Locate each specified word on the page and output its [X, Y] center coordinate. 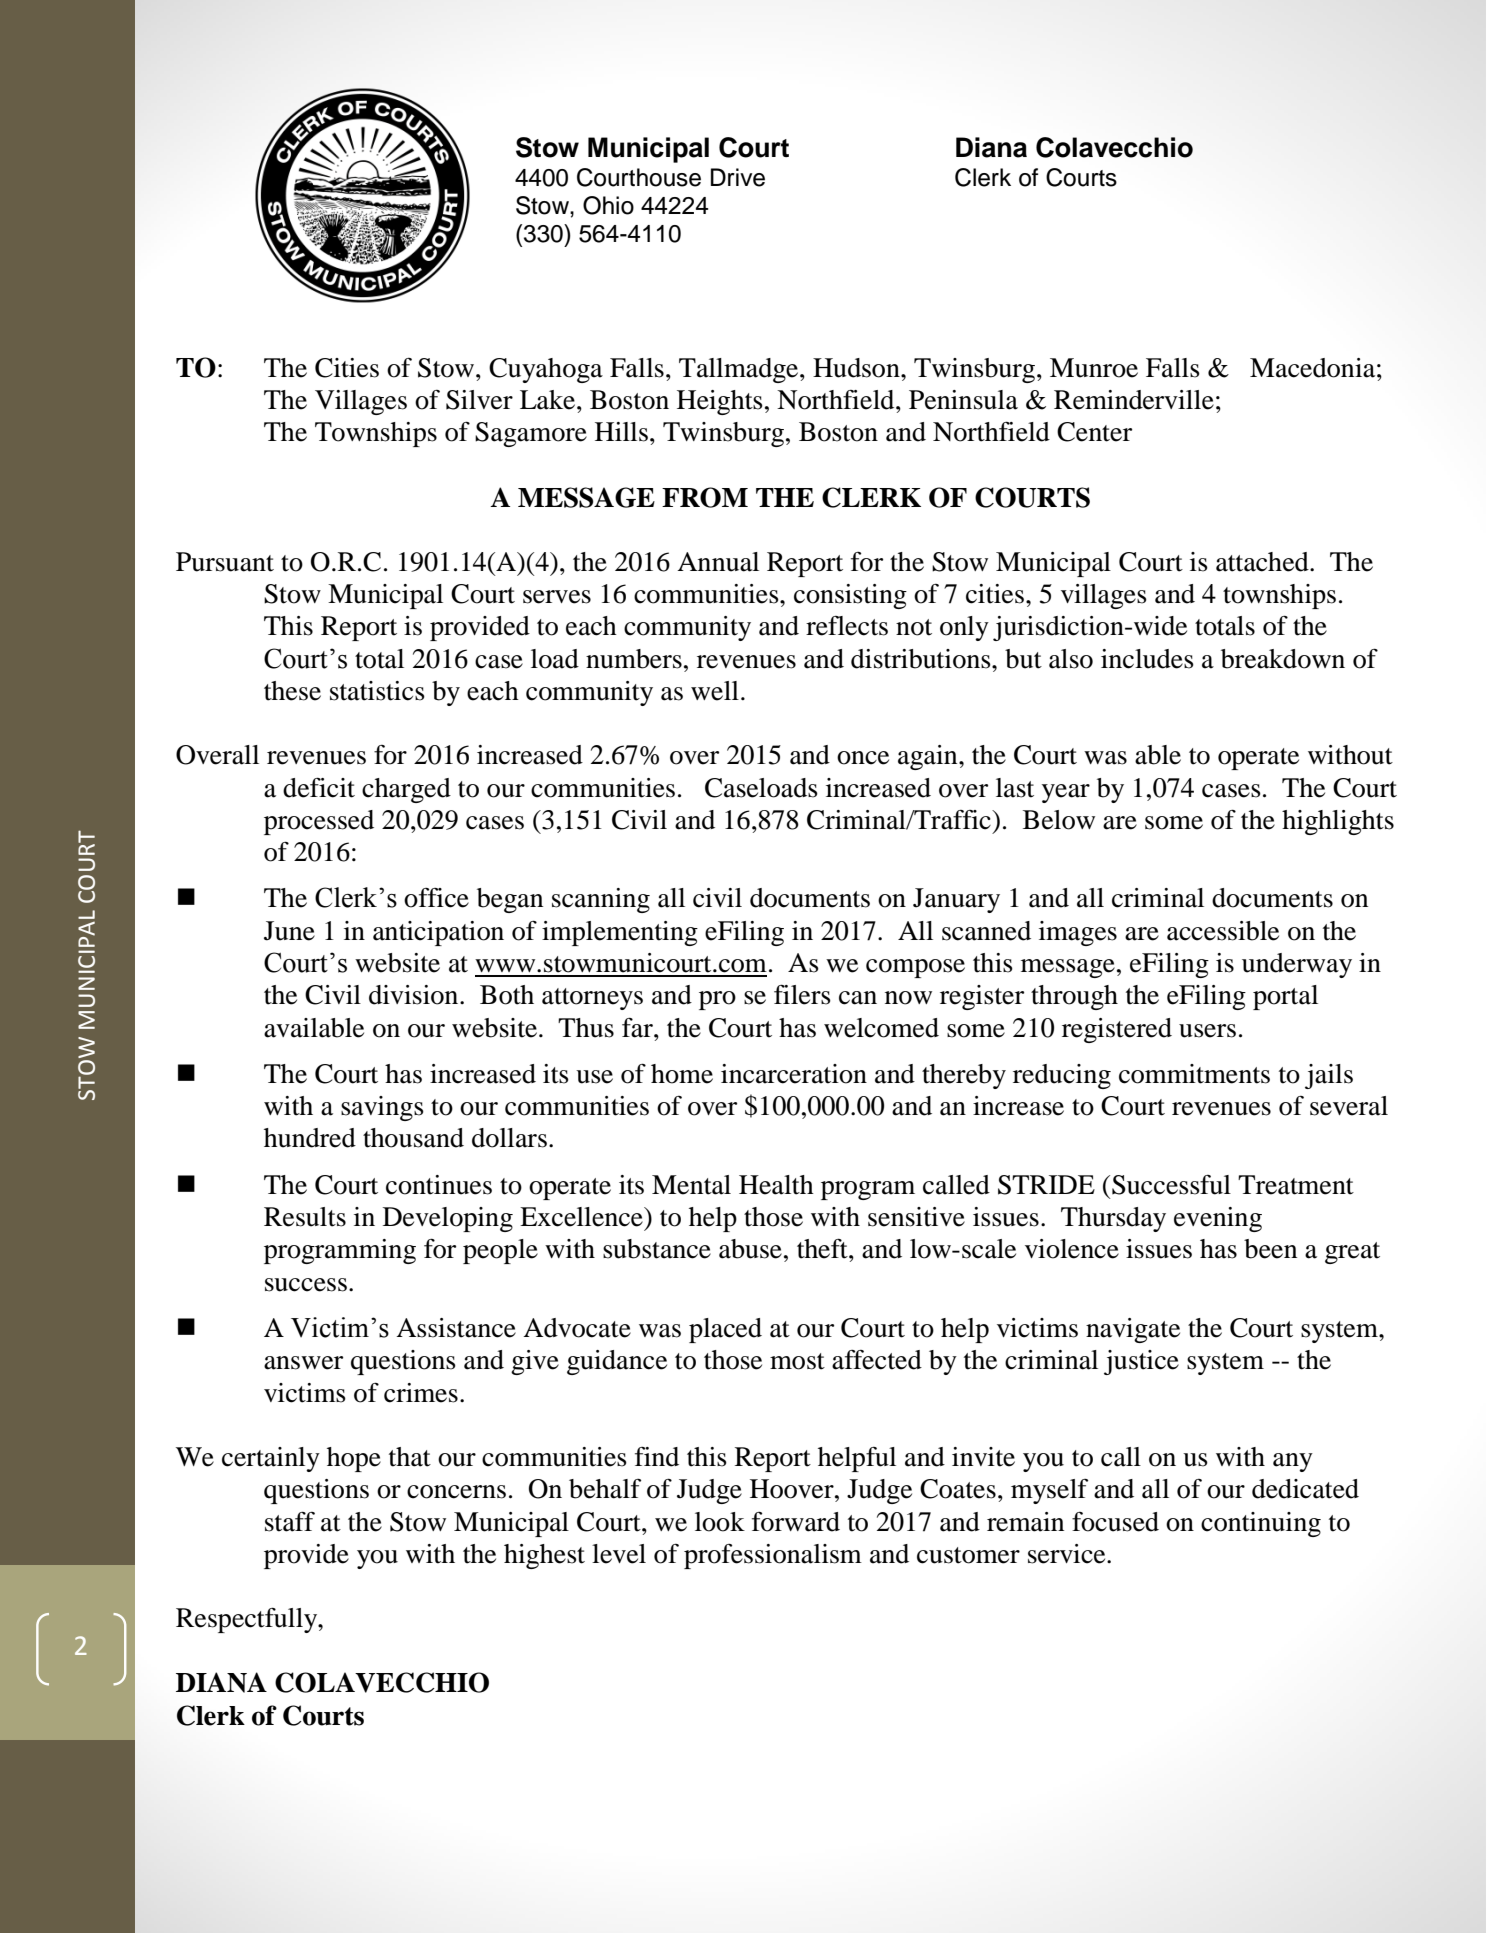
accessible [1223, 931]
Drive [738, 177]
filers [802, 994]
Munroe [1094, 368]
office [436, 898]
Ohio [608, 205]
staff [290, 1521]
